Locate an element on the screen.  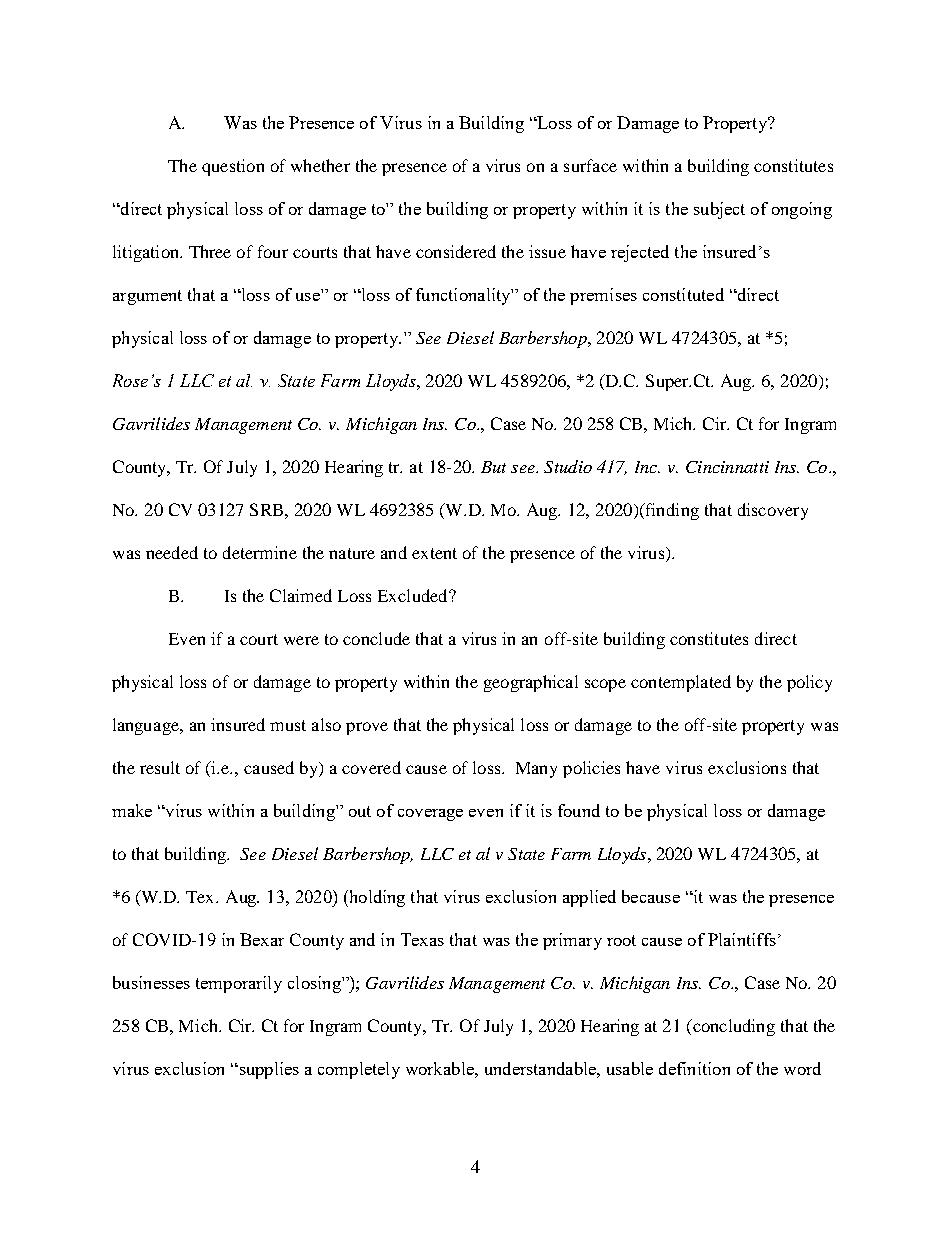
needed is located at coordinates (172, 552).
